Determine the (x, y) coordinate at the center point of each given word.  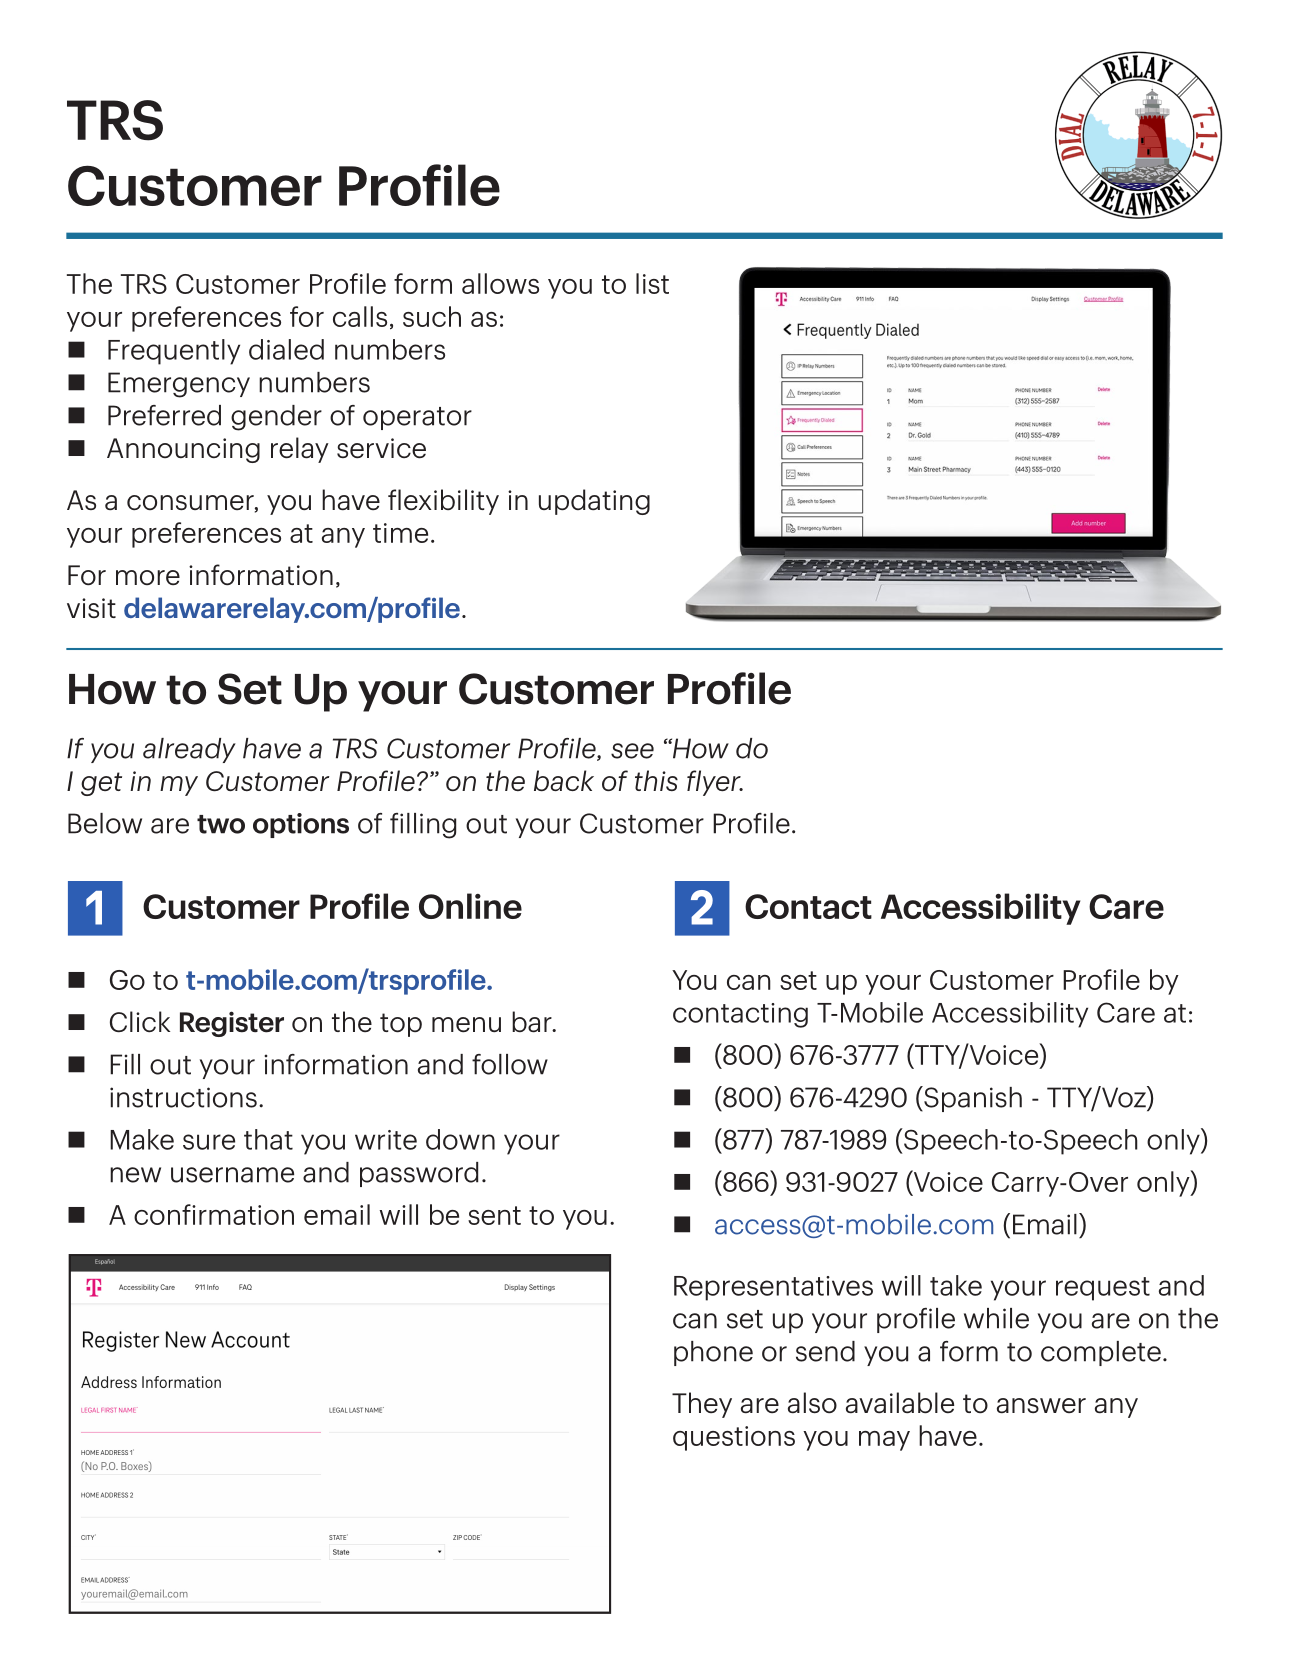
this (656, 780)
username (232, 1175)
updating (594, 502)
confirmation (214, 1214)
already (189, 750)
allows (500, 283)
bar (533, 1022)
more (148, 577)
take (956, 1285)
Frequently (174, 352)
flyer (715, 783)
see (632, 751)
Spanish (972, 1099)
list (652, 283)
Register (232, 1024)
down (460, 1139)
